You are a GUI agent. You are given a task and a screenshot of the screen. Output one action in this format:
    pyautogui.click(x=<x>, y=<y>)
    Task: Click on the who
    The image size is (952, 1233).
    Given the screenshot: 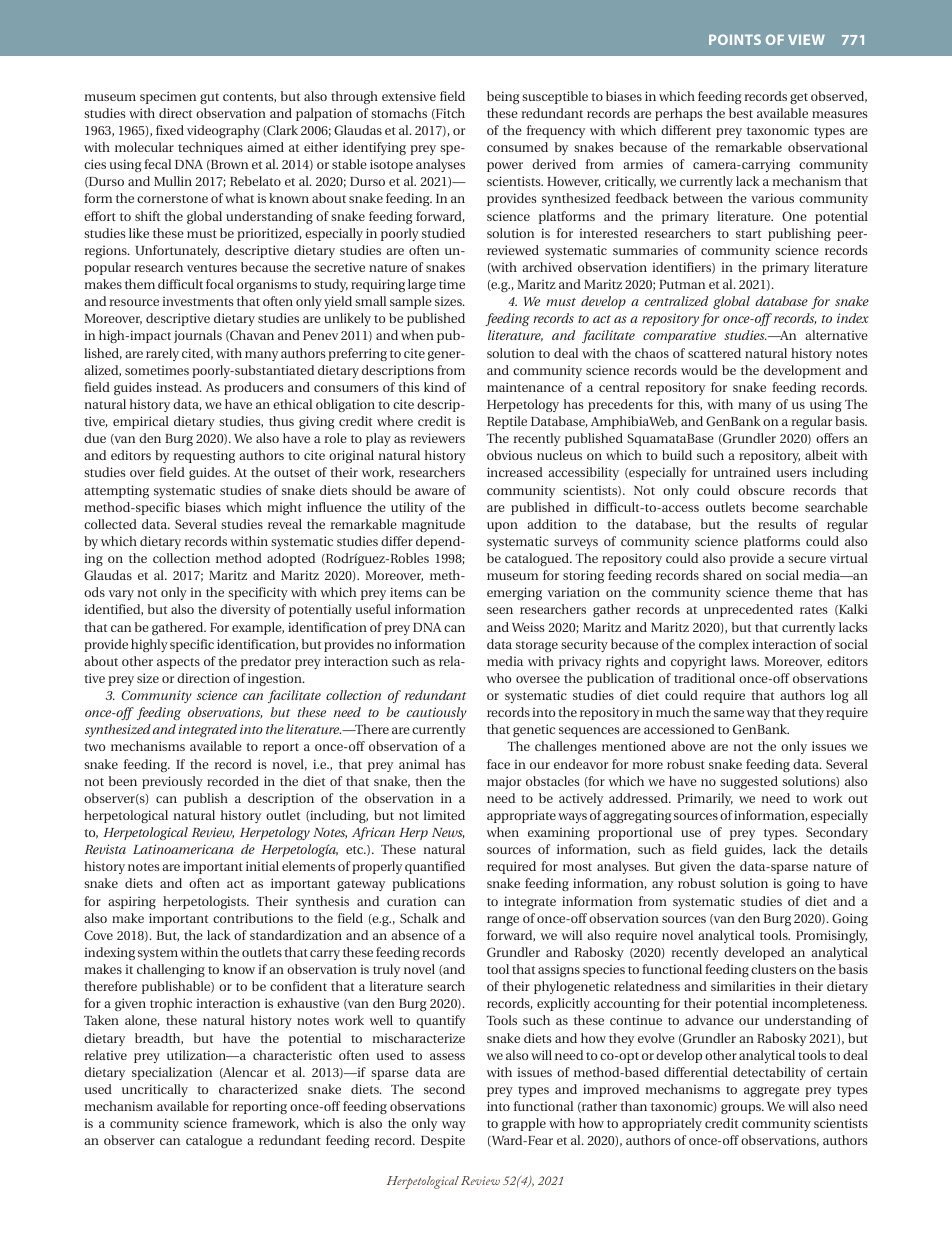 What is the action you would take?
    pyautogui.click(x=499, y=678)
